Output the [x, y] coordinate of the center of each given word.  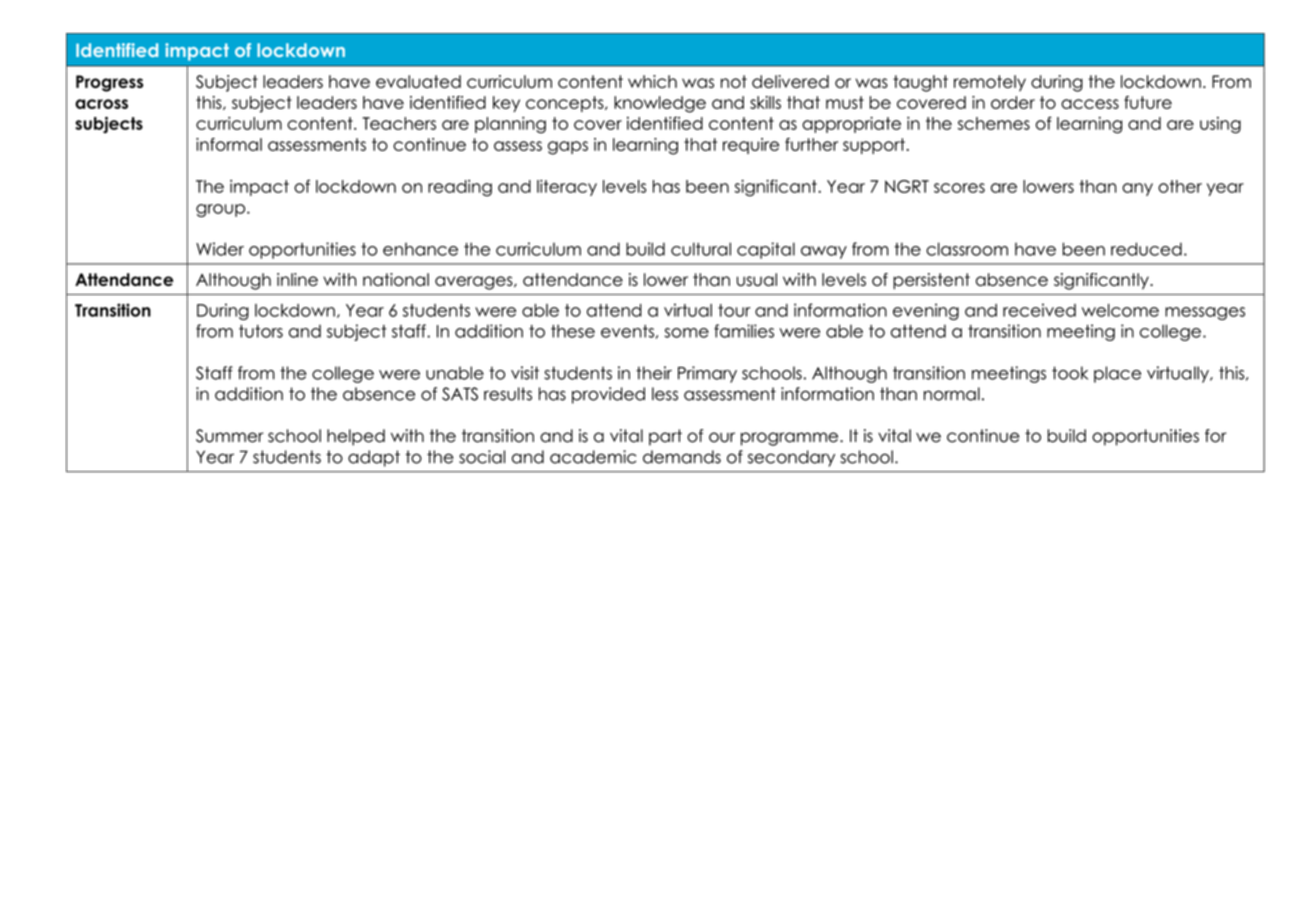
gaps [568, 148]
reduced [1146, 249]
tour [734, 310]
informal [229, 144]
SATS [460, 394]
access [1090, 104]
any [1137, 189]
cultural [701, 249]
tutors [261, 331]
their [654, 373]
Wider [220, 249]
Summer [230, 436]
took [1070, 373]
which [652, 81]
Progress [109, 83]
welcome [1120, 310]
